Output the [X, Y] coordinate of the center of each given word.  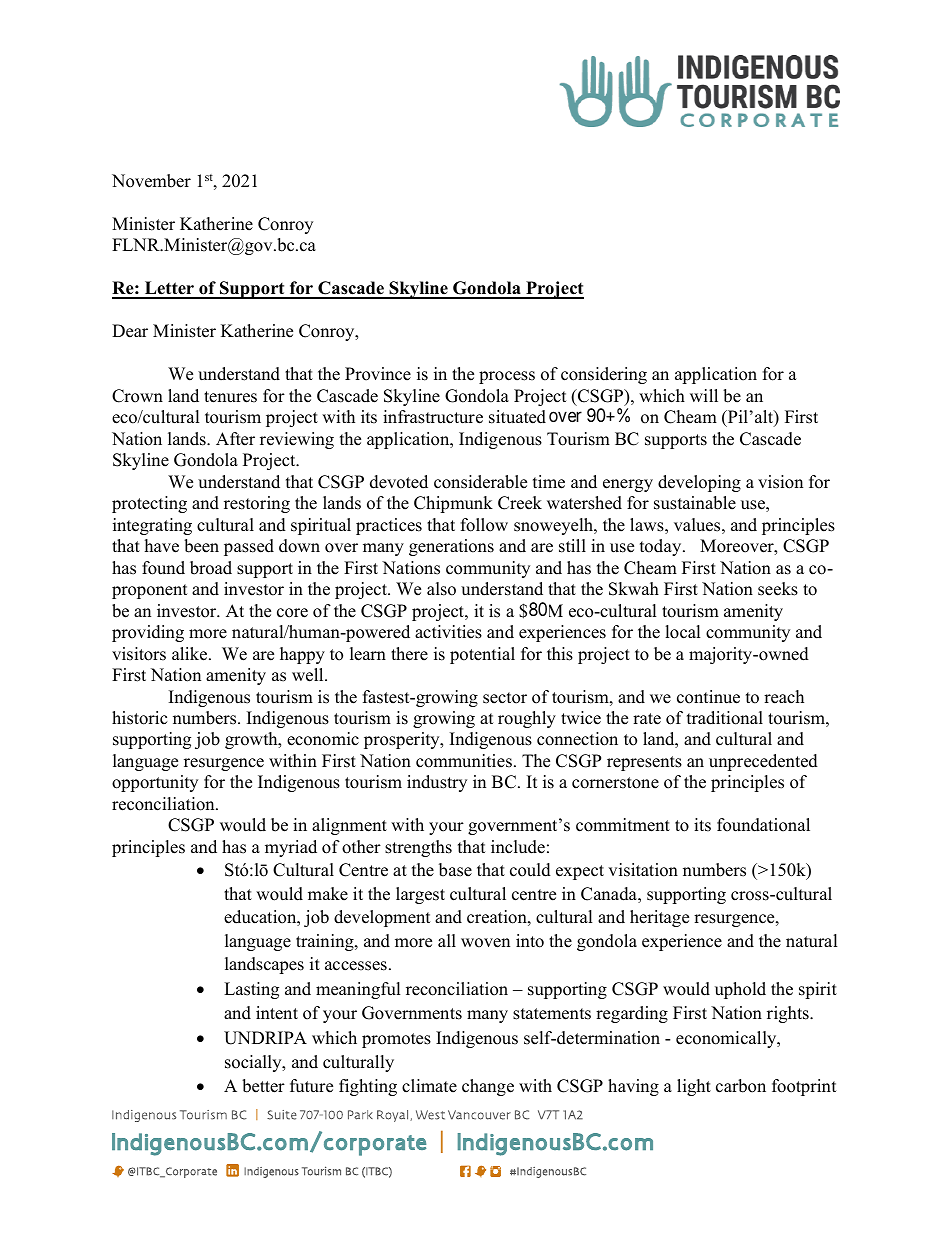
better [263, 1086]
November [151, 181]
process [507, 377]
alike [191, 654]
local [683, 632]
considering [604, 375]
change [488, 1087]
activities [448, 632]
